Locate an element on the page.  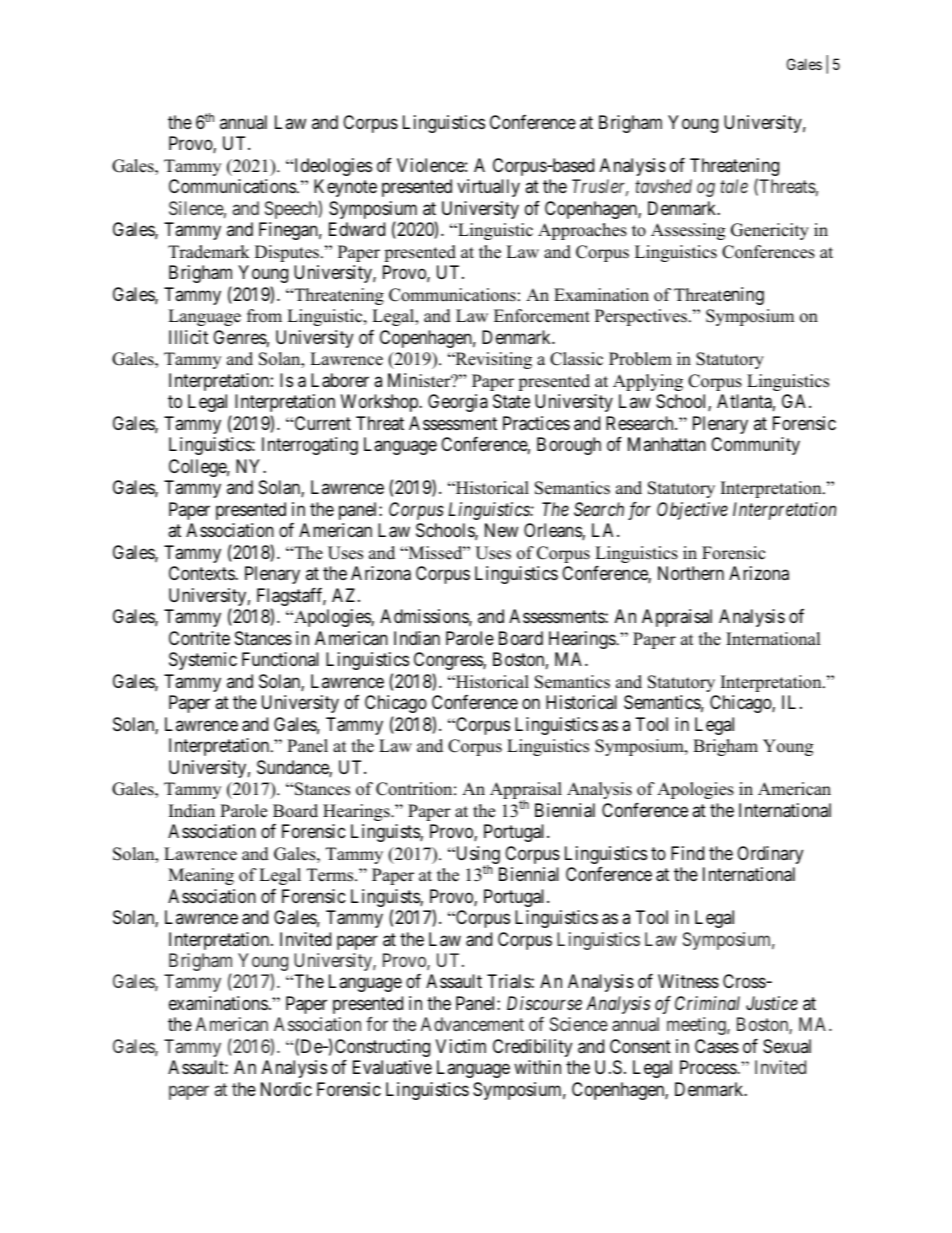
tale is located at coordinates (734, 186).
